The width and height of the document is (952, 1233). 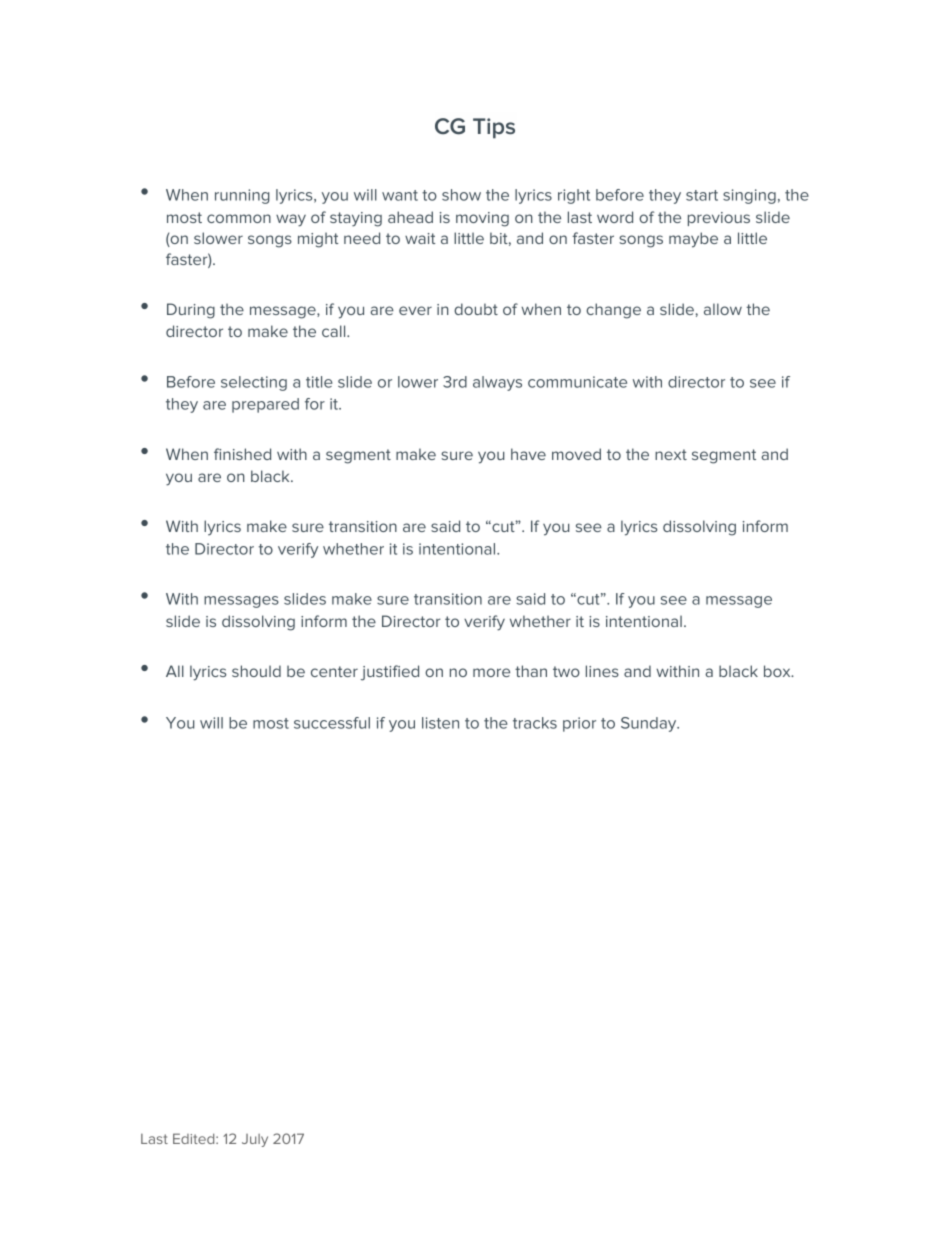 I want to click on running, so click(x=242, y=196).
